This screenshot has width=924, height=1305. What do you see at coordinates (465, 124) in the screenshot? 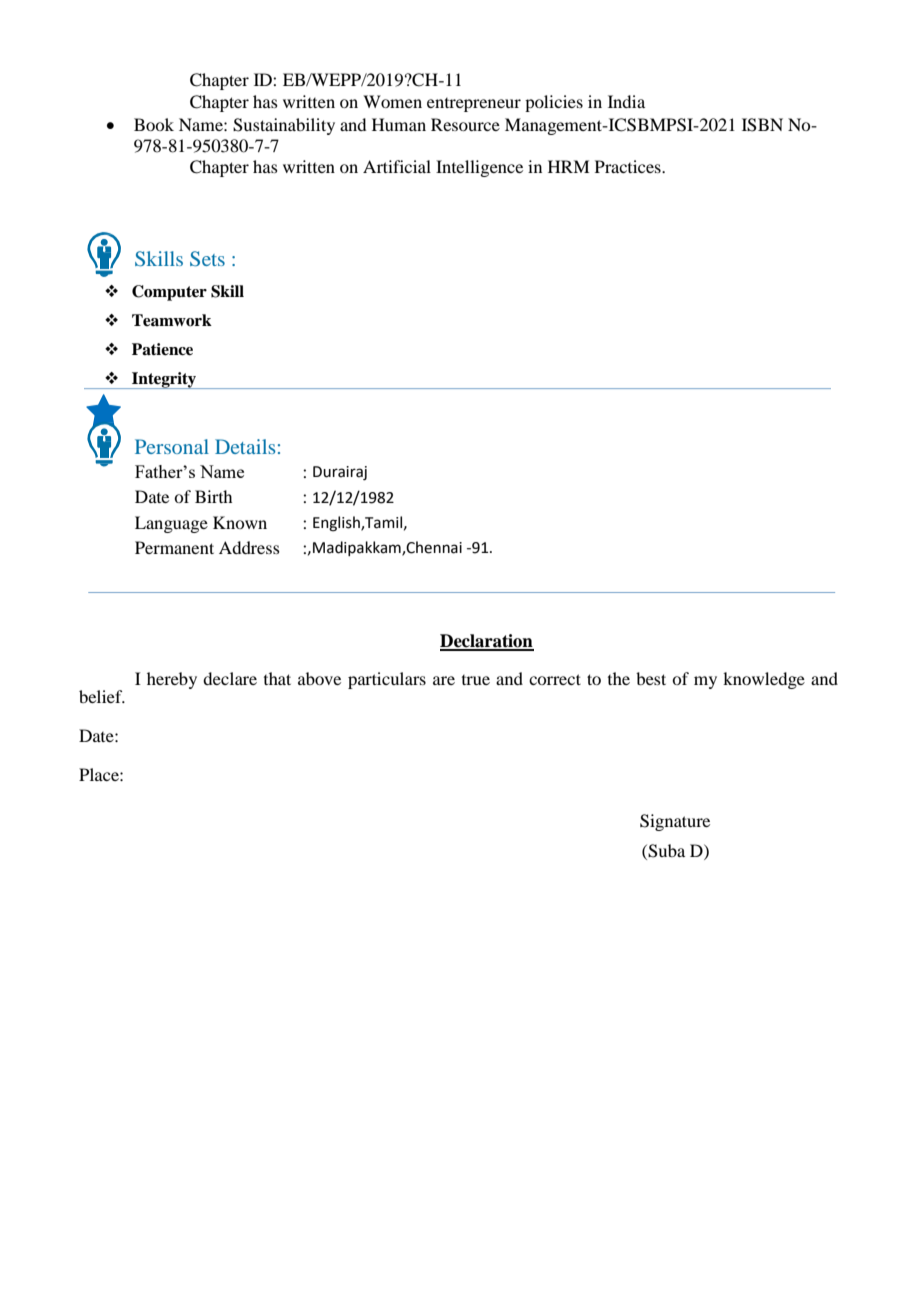
I see `Resource` at bounding box center [465, 124].
